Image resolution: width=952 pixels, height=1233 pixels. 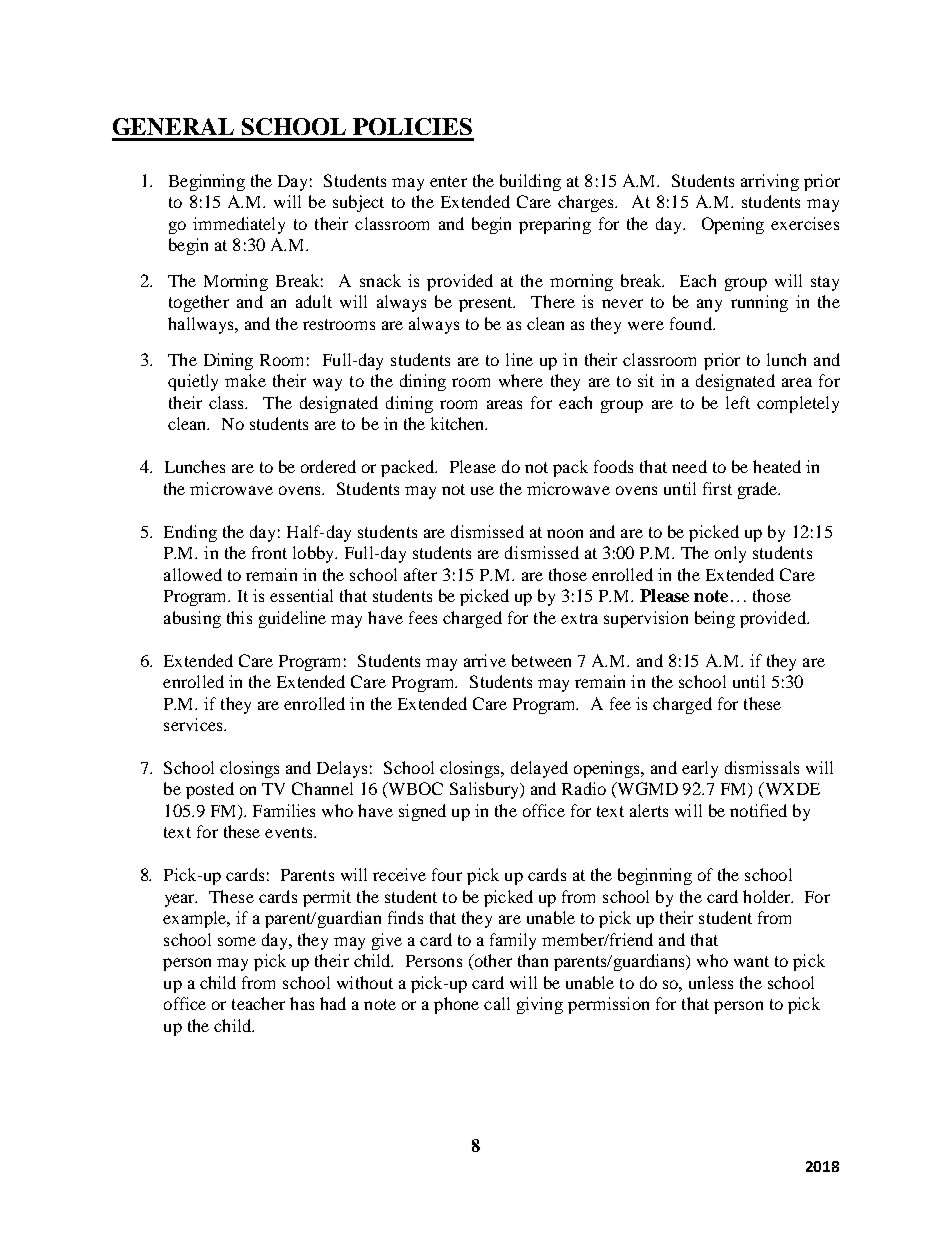 I want to click on arriving, so click(x=770, y=182).
